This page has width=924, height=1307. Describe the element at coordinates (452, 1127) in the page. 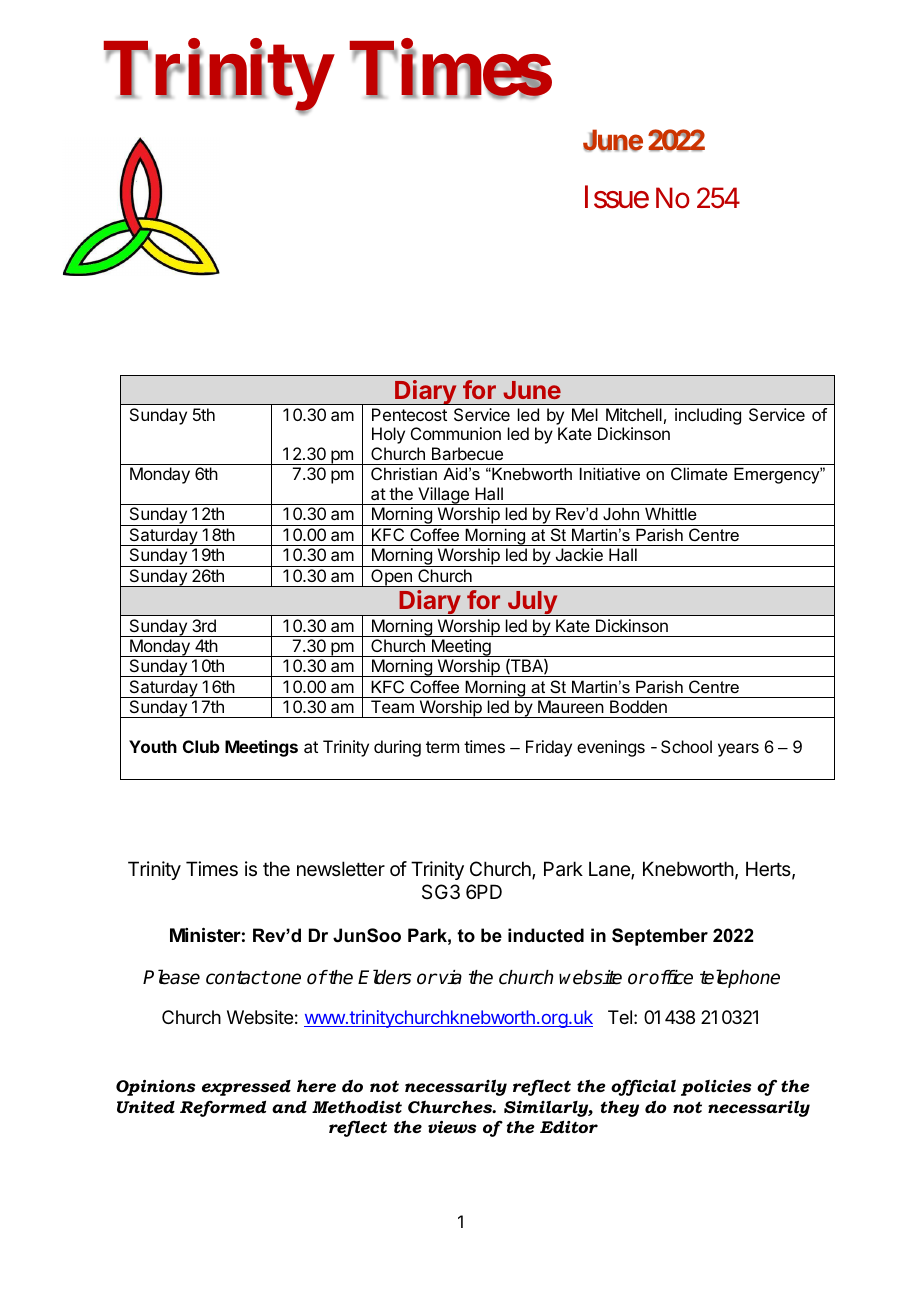

I see `views` at that location.
